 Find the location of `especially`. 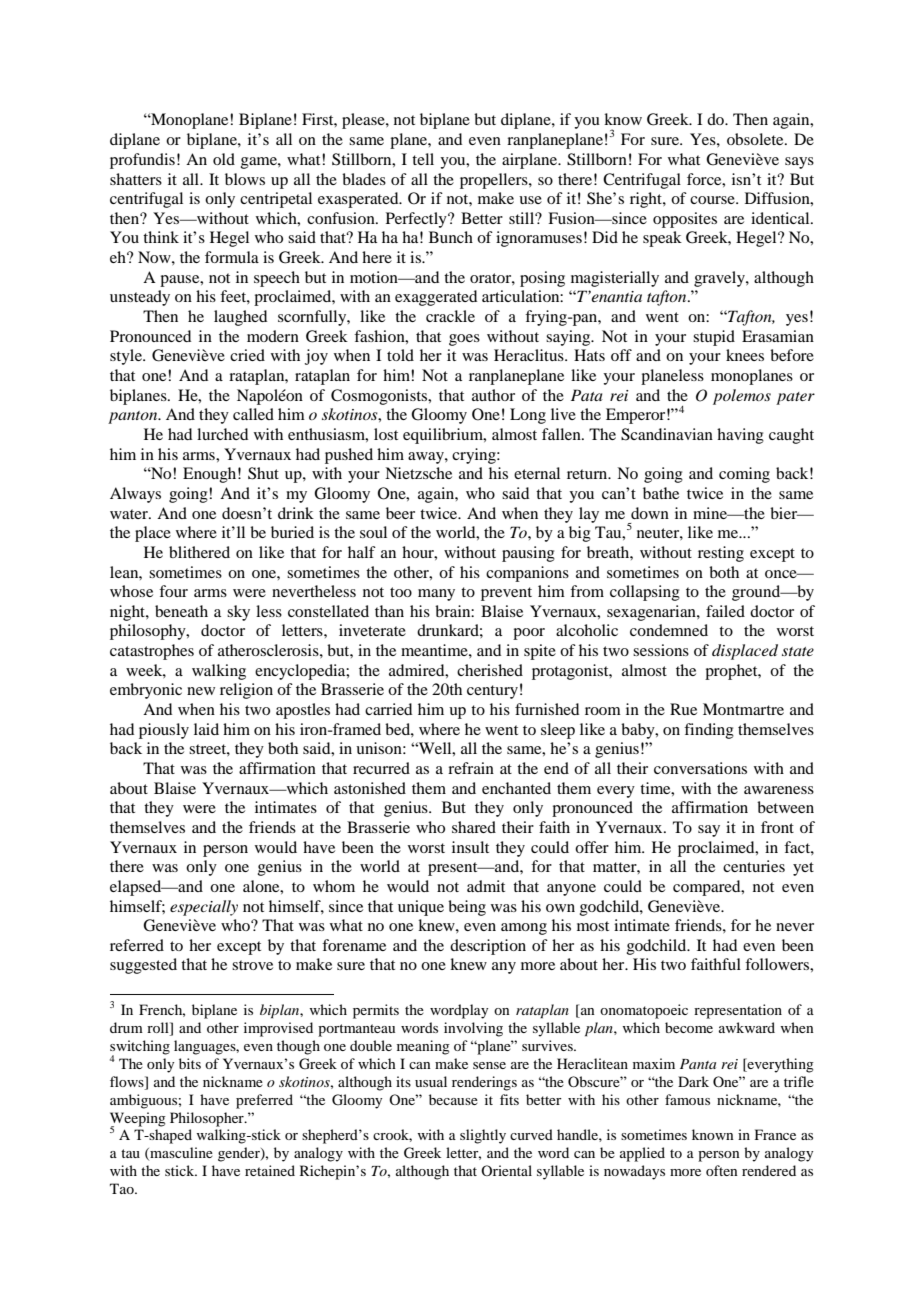

especially is located at coordinates (204, 908).
